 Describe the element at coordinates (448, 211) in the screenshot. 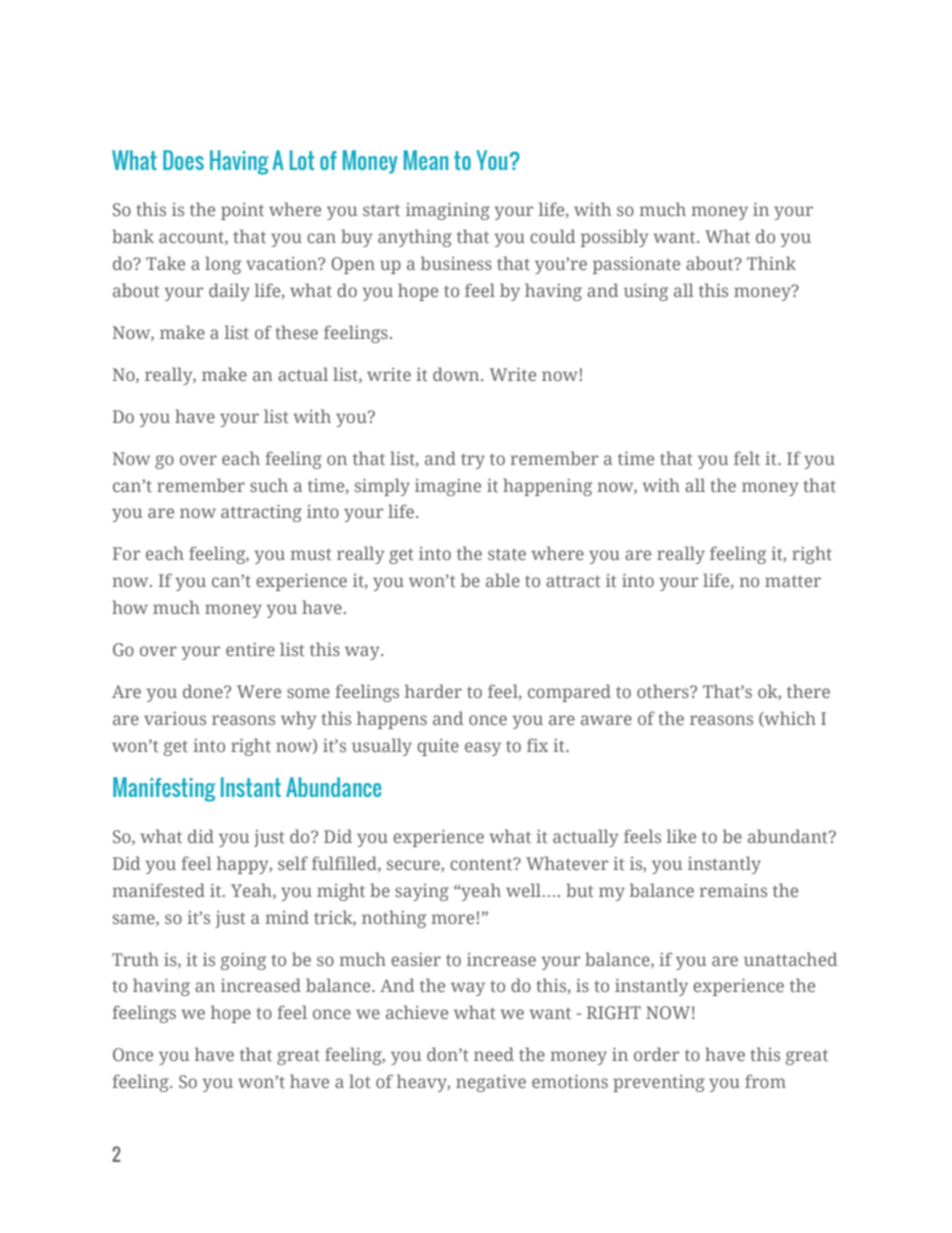

I see `imagining` at that location.
